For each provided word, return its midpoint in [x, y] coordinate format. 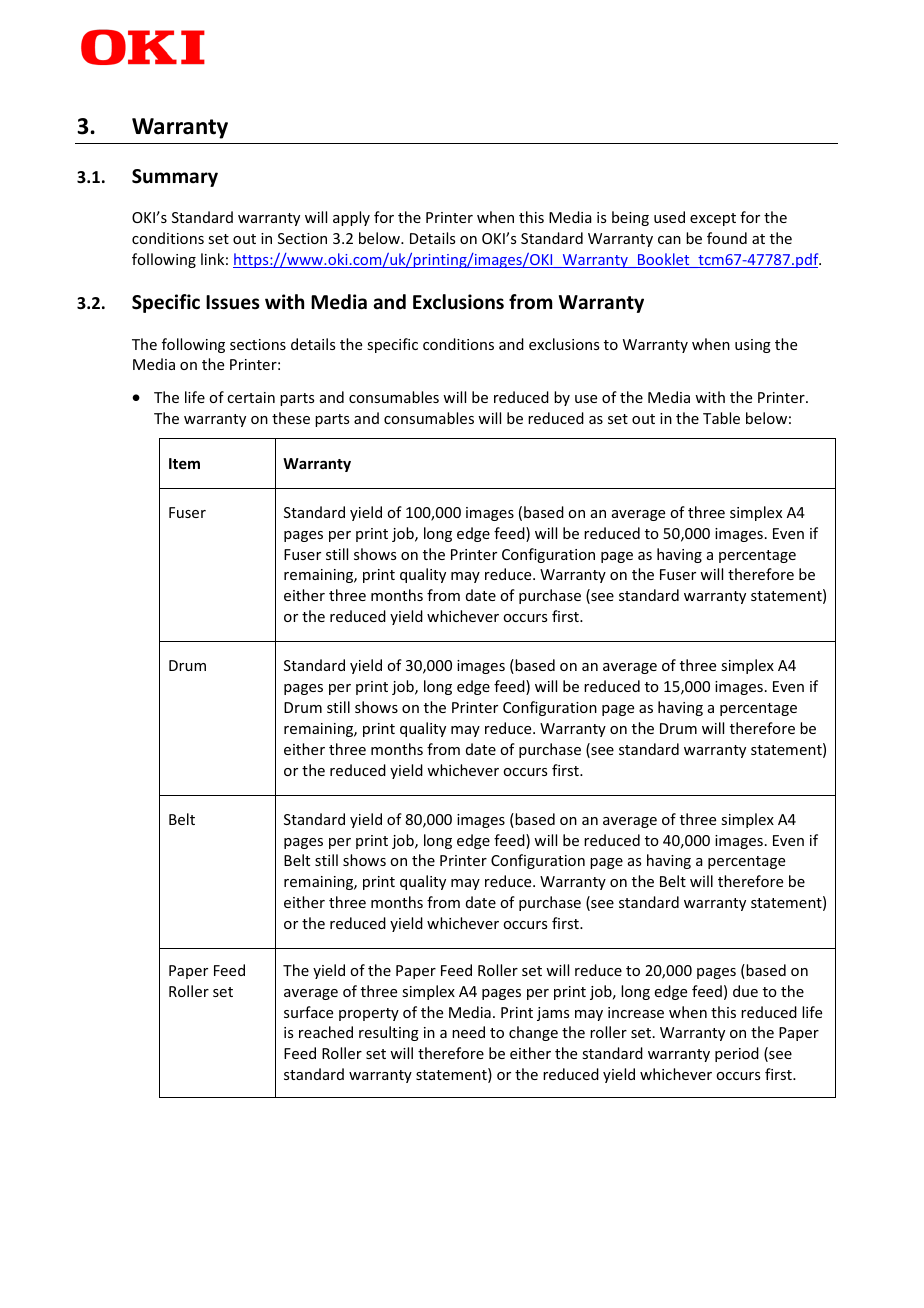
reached [326, 1032]
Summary [175, 178]
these [291, 418]
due [745, 991]
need [468, 1032]
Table [721, 418]
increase [636, 1012]
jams [553, 1014]
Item [184, 463]
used [669, 217]
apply [351, 218]
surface [308, 1012]
